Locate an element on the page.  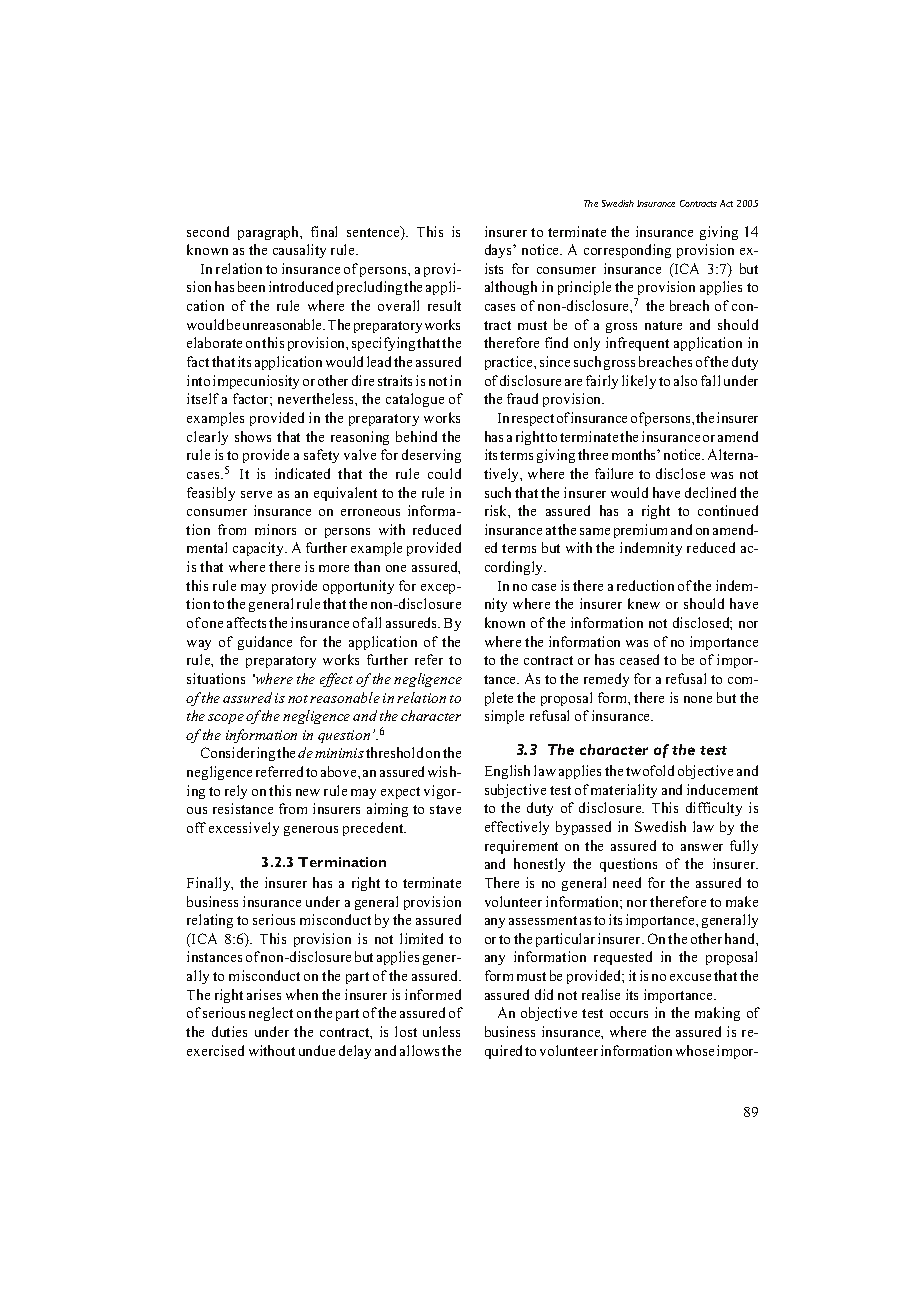
guidance is located at coordinates (265, 643).
